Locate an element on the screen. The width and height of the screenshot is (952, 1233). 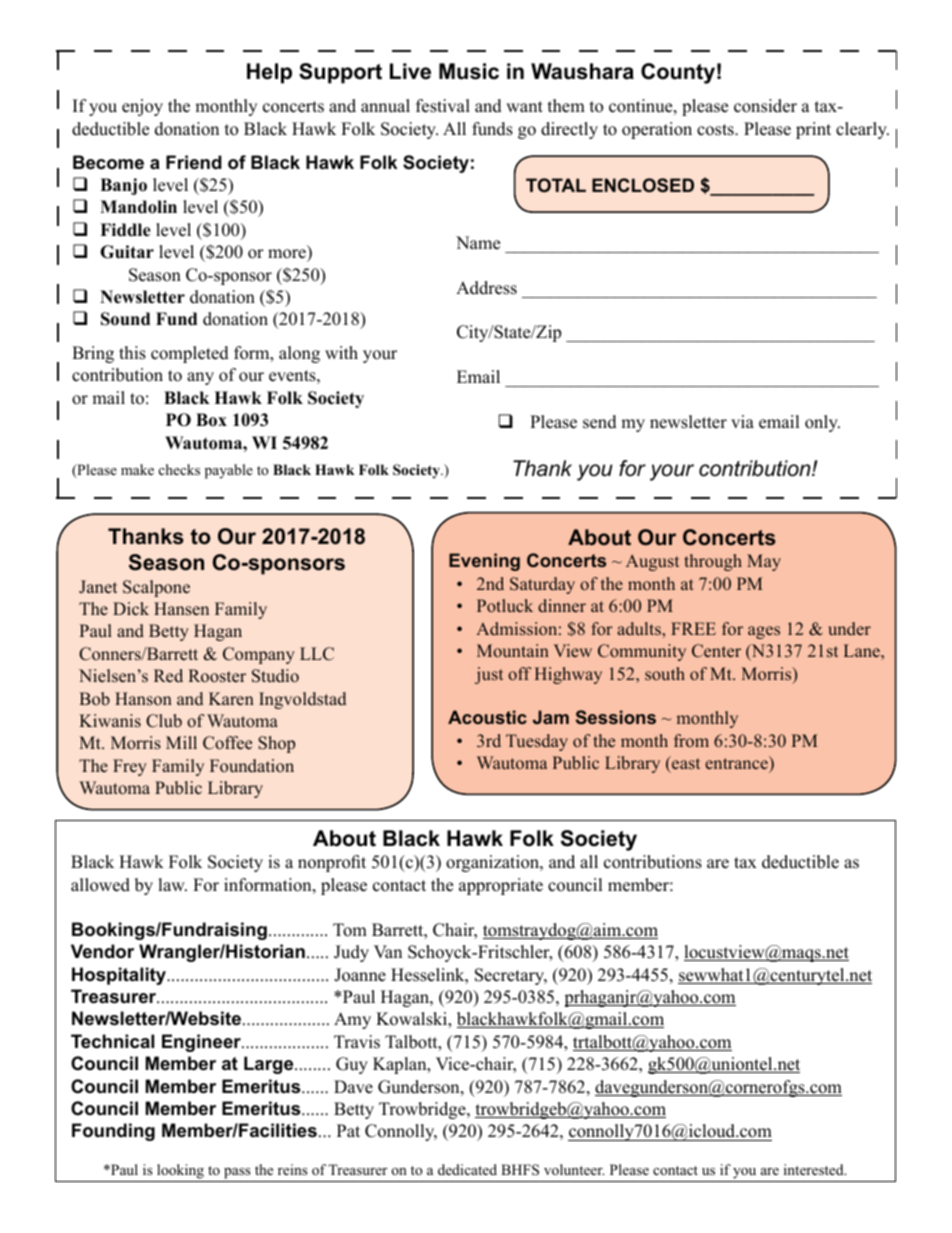
checks is located at coordinates (179, 469).
